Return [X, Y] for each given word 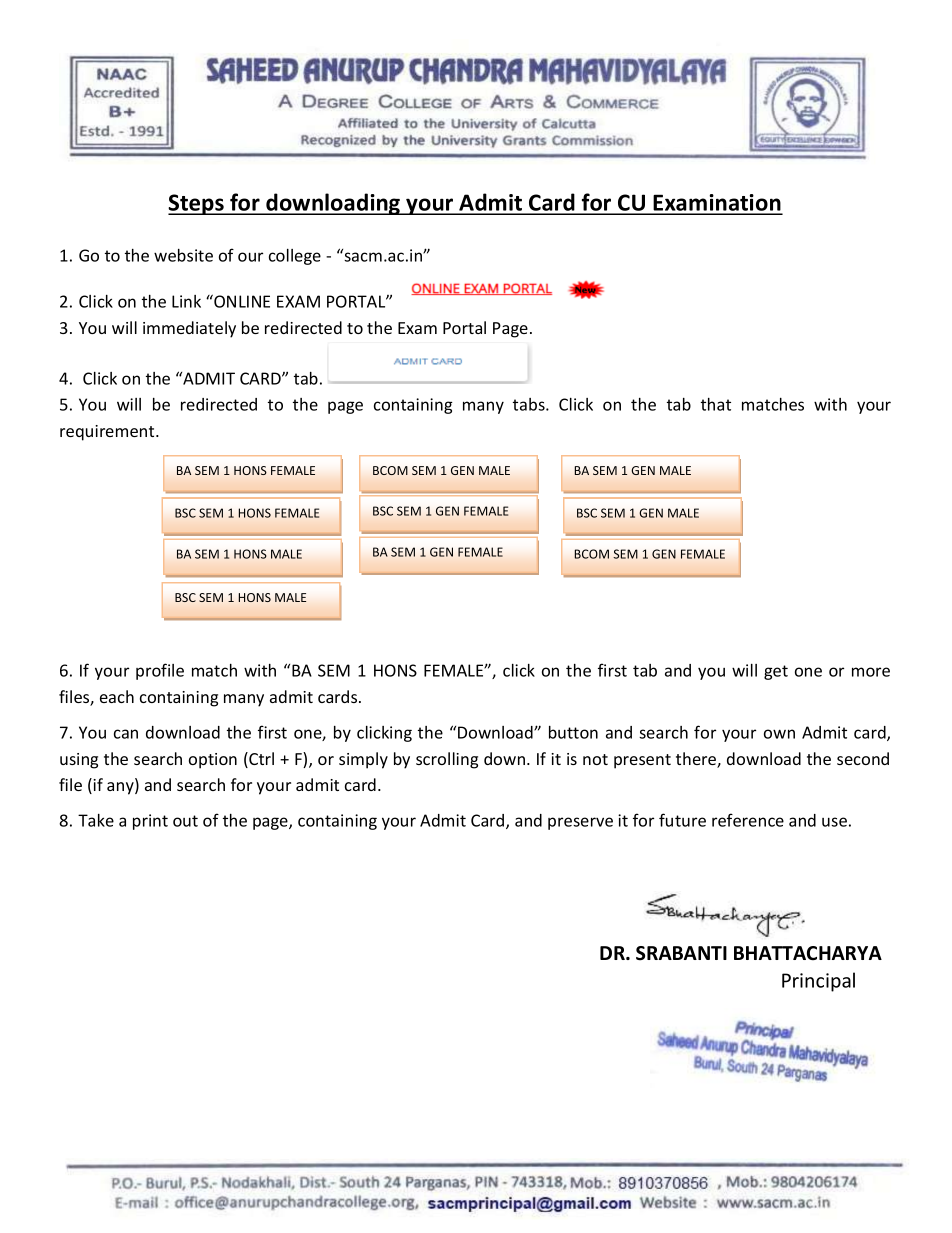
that [716, 404]
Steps [197, 204]
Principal [818, 982]
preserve [580, 823]
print [150, 822]
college [295, 257]
